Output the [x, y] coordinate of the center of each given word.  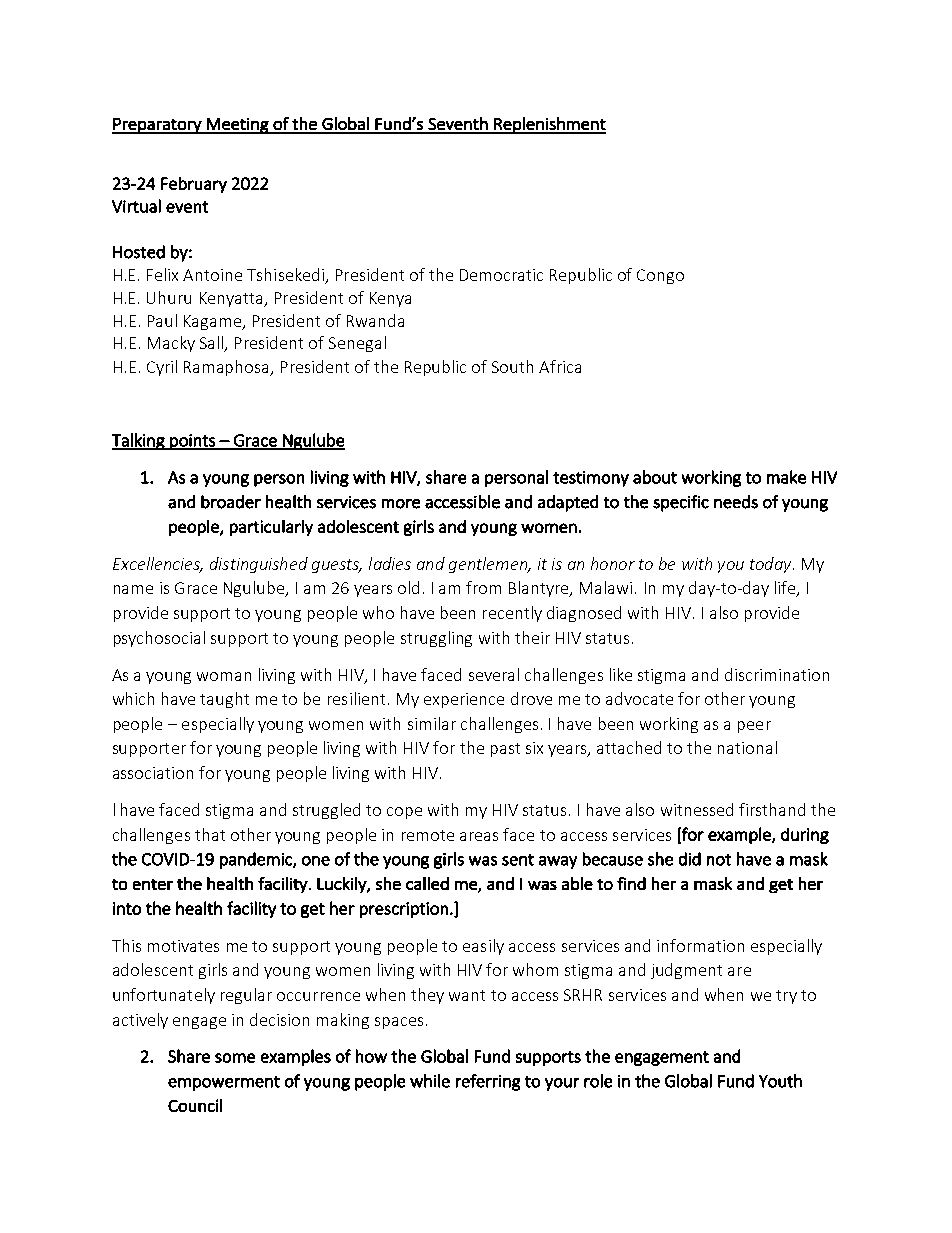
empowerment [224, 1083]
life [786, 589]
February [194, 185]
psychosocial [159, 639]
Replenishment [549, 125]
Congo [660, 276]
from [483, 587]
